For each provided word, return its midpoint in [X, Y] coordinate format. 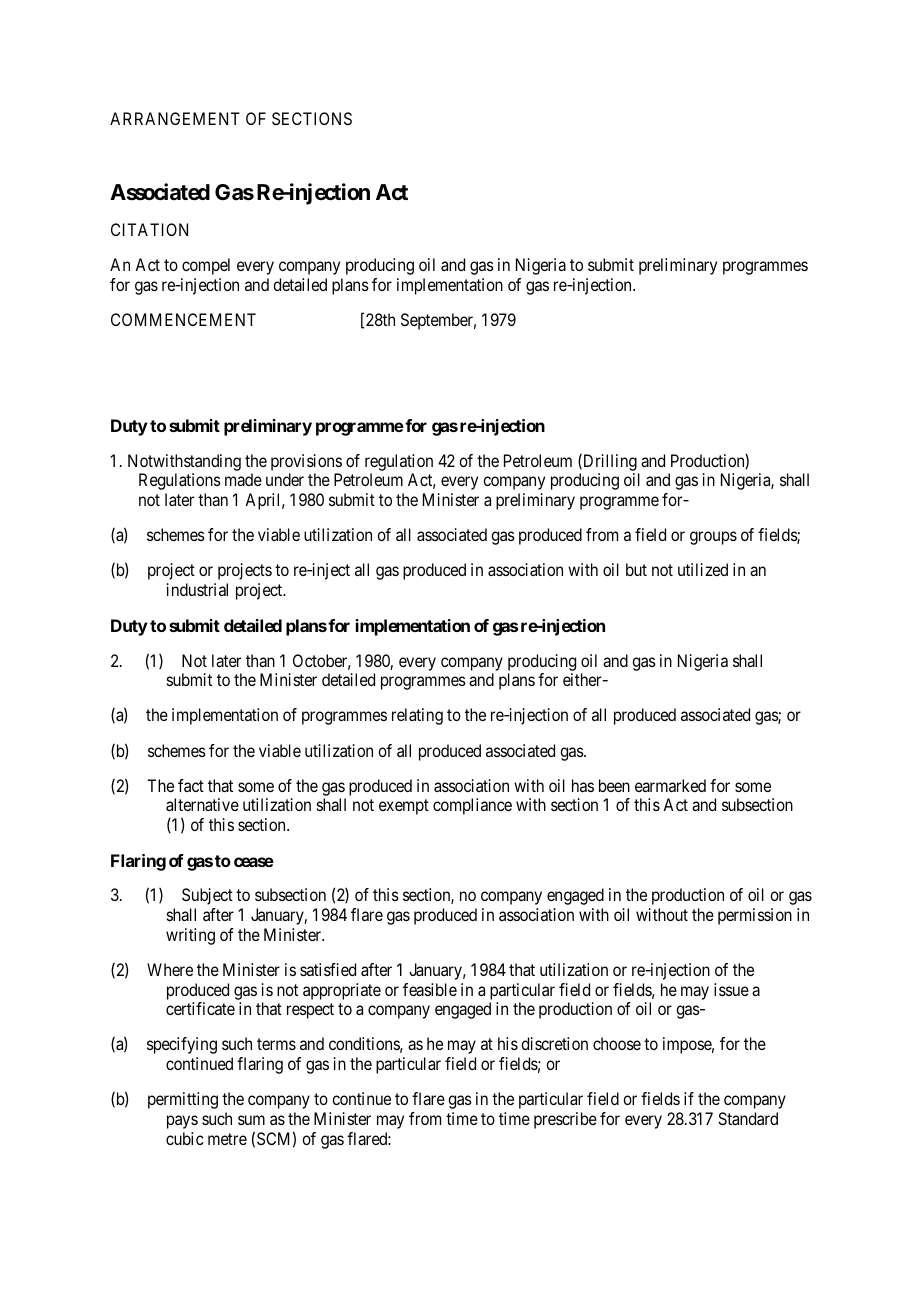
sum [251, 1120]
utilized [703, 569]
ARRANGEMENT [175, 118]
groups [713, 538]
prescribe [565, 1120]
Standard [748, 1118]
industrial [197, 589]
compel [206, 266]
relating [417, 716]
